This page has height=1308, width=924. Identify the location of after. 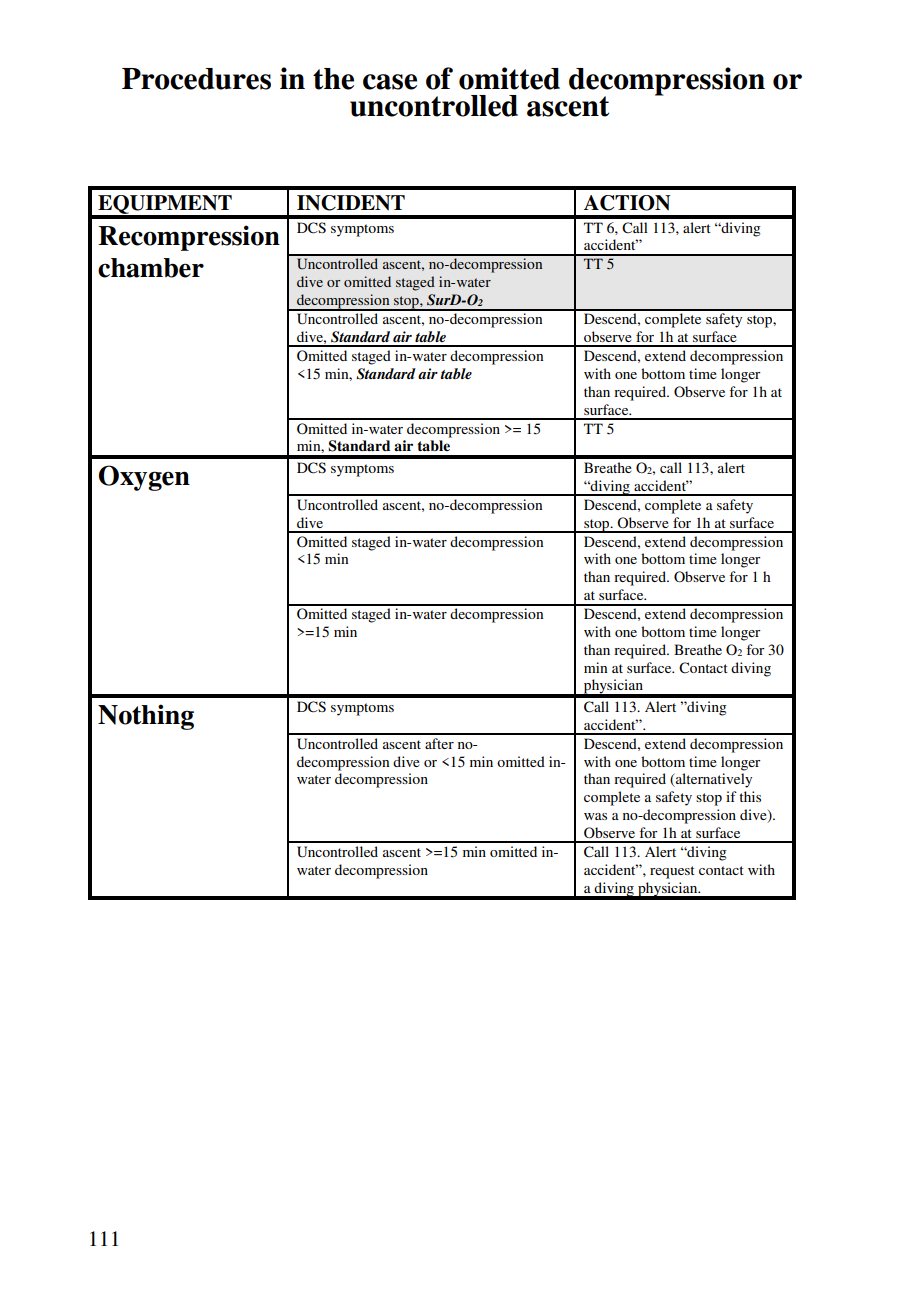
(439, 743).
